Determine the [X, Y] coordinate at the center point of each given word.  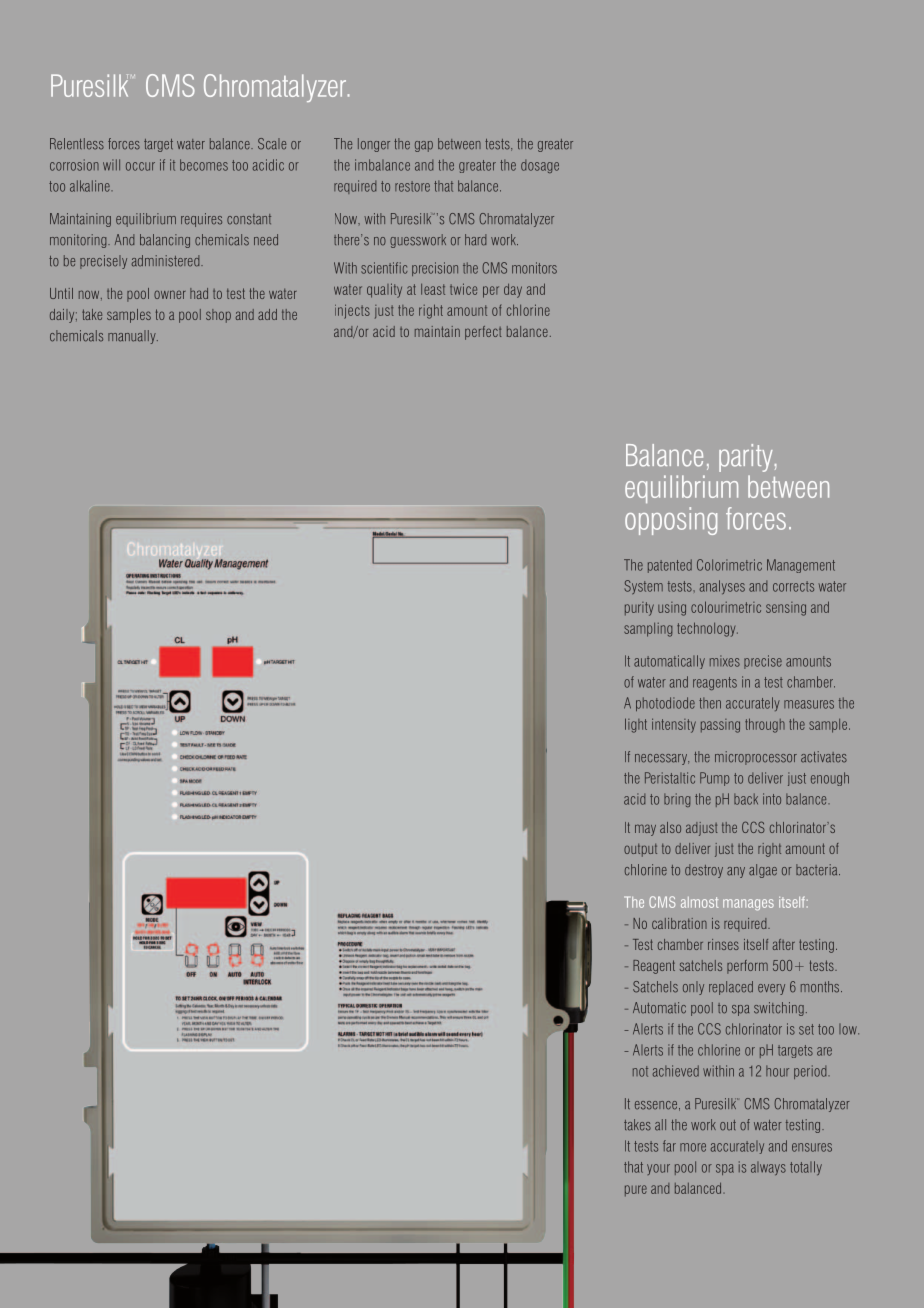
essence [656, 1105]
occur [140, 166]
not [640, 1071]
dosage [540, 166]
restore [412, 186]
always [768, 1168]
